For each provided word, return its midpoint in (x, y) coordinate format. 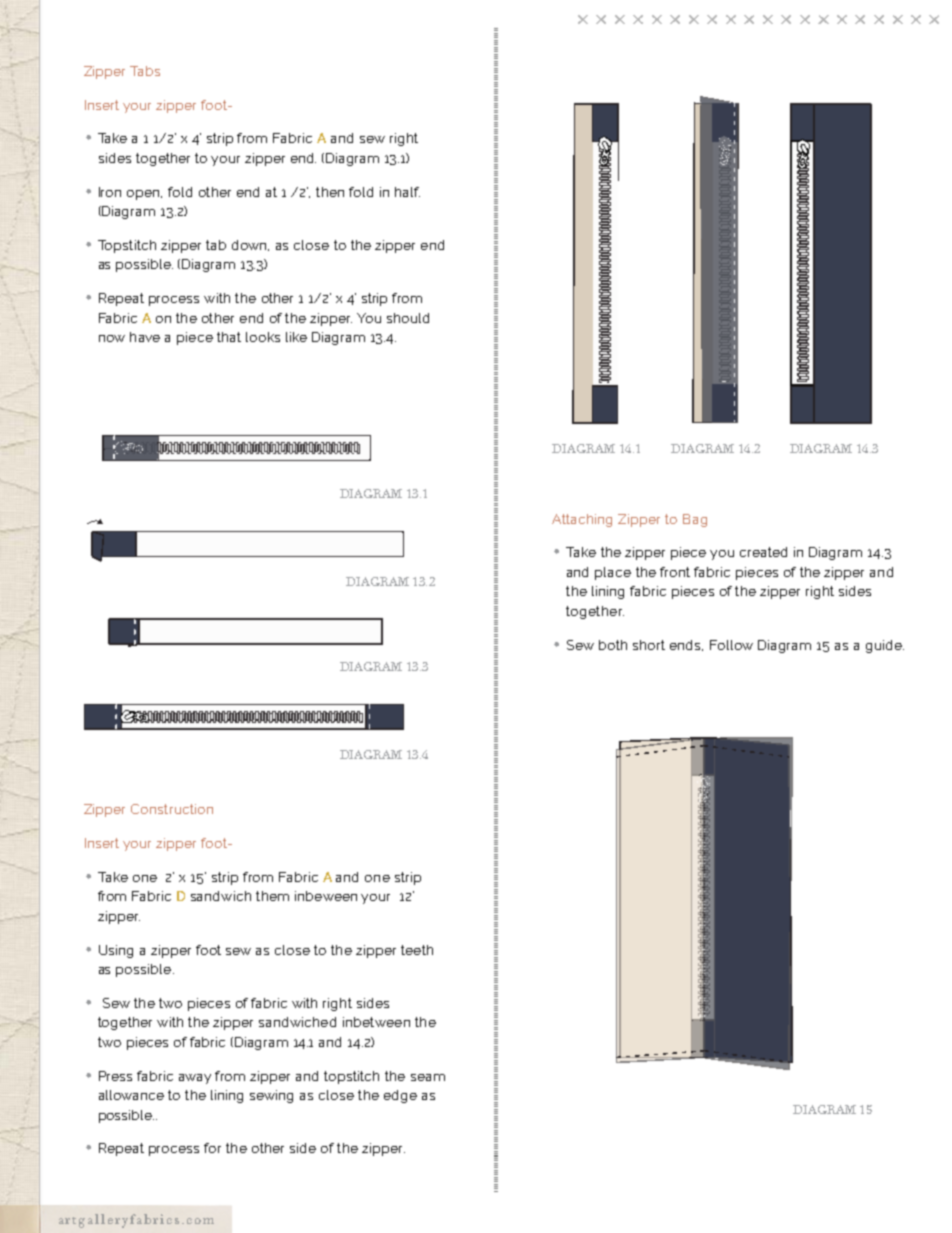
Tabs (145, 71)
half (407, 192)
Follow (731, 645)
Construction (172, 809)
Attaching (582, 520)
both (613, 645)
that (229, 337)
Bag (695, 520)
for (212, 1148)
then (330, 192)
